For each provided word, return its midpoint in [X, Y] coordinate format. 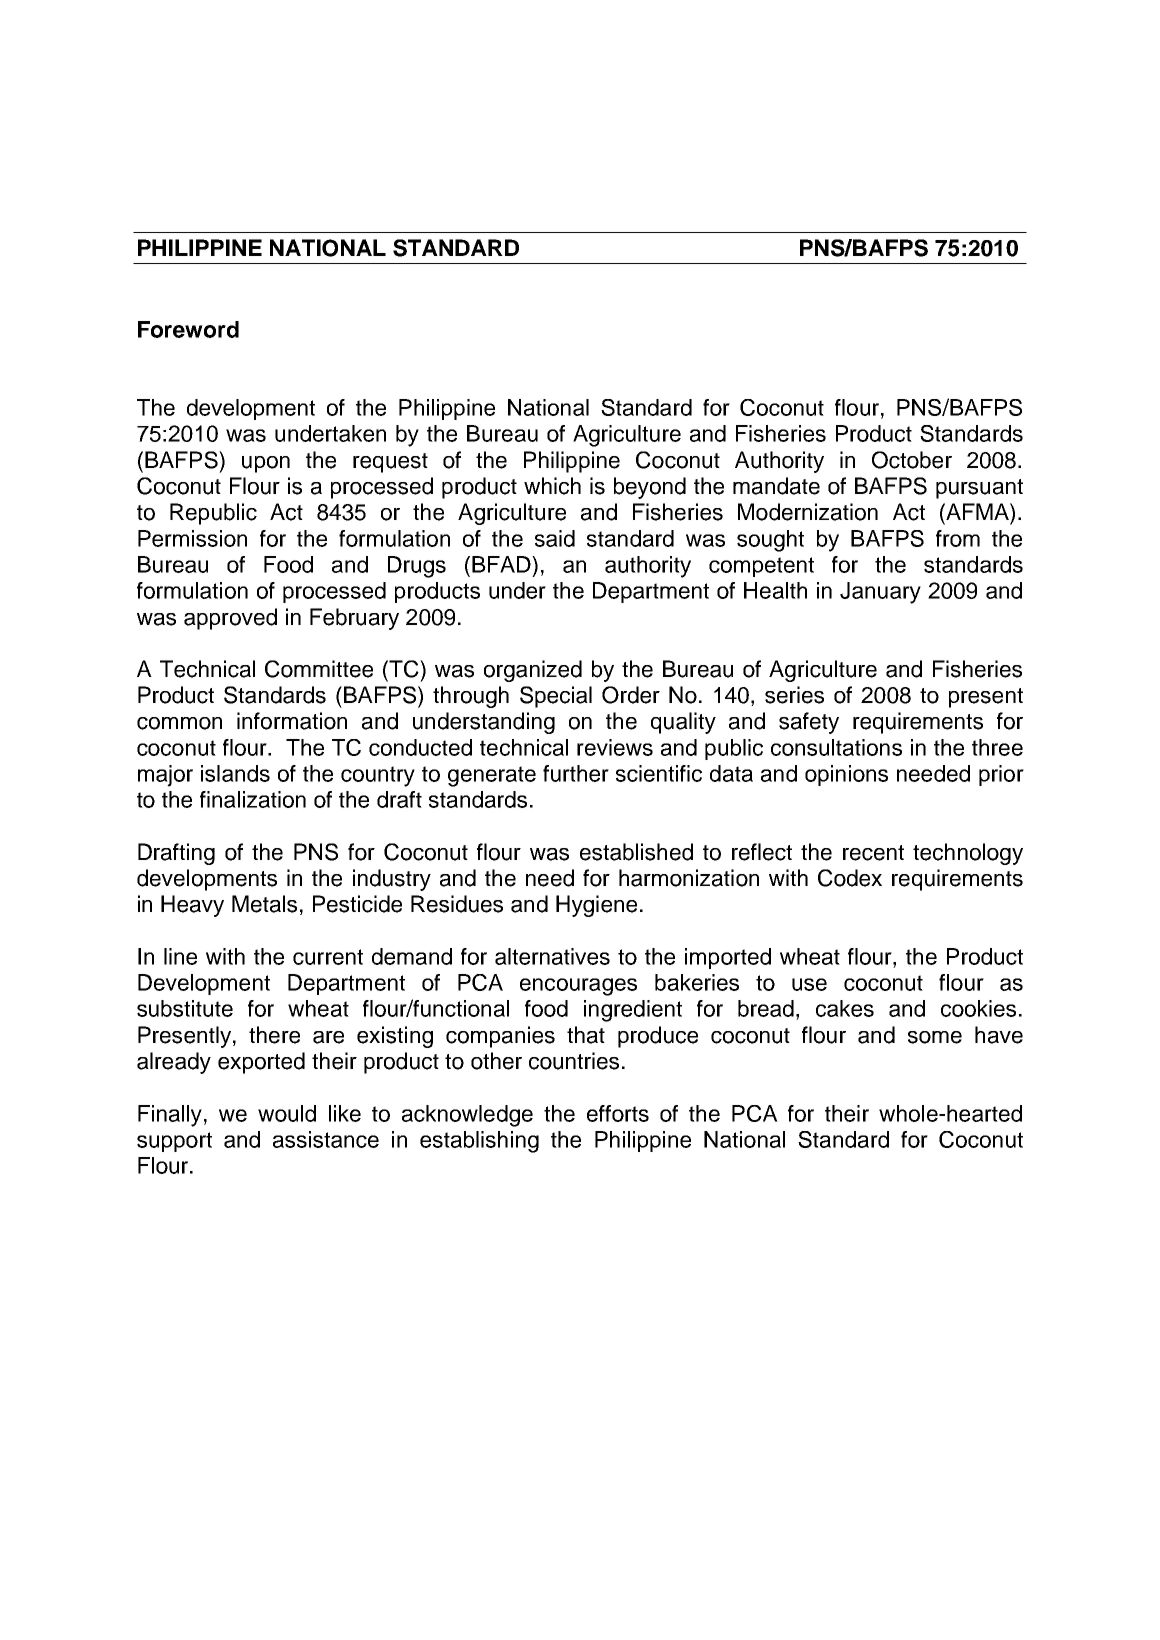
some [935, 1037]
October [912, 460]
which [552, 486]
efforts [618, 1113]
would [287, 1113]
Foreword [188, 329]
